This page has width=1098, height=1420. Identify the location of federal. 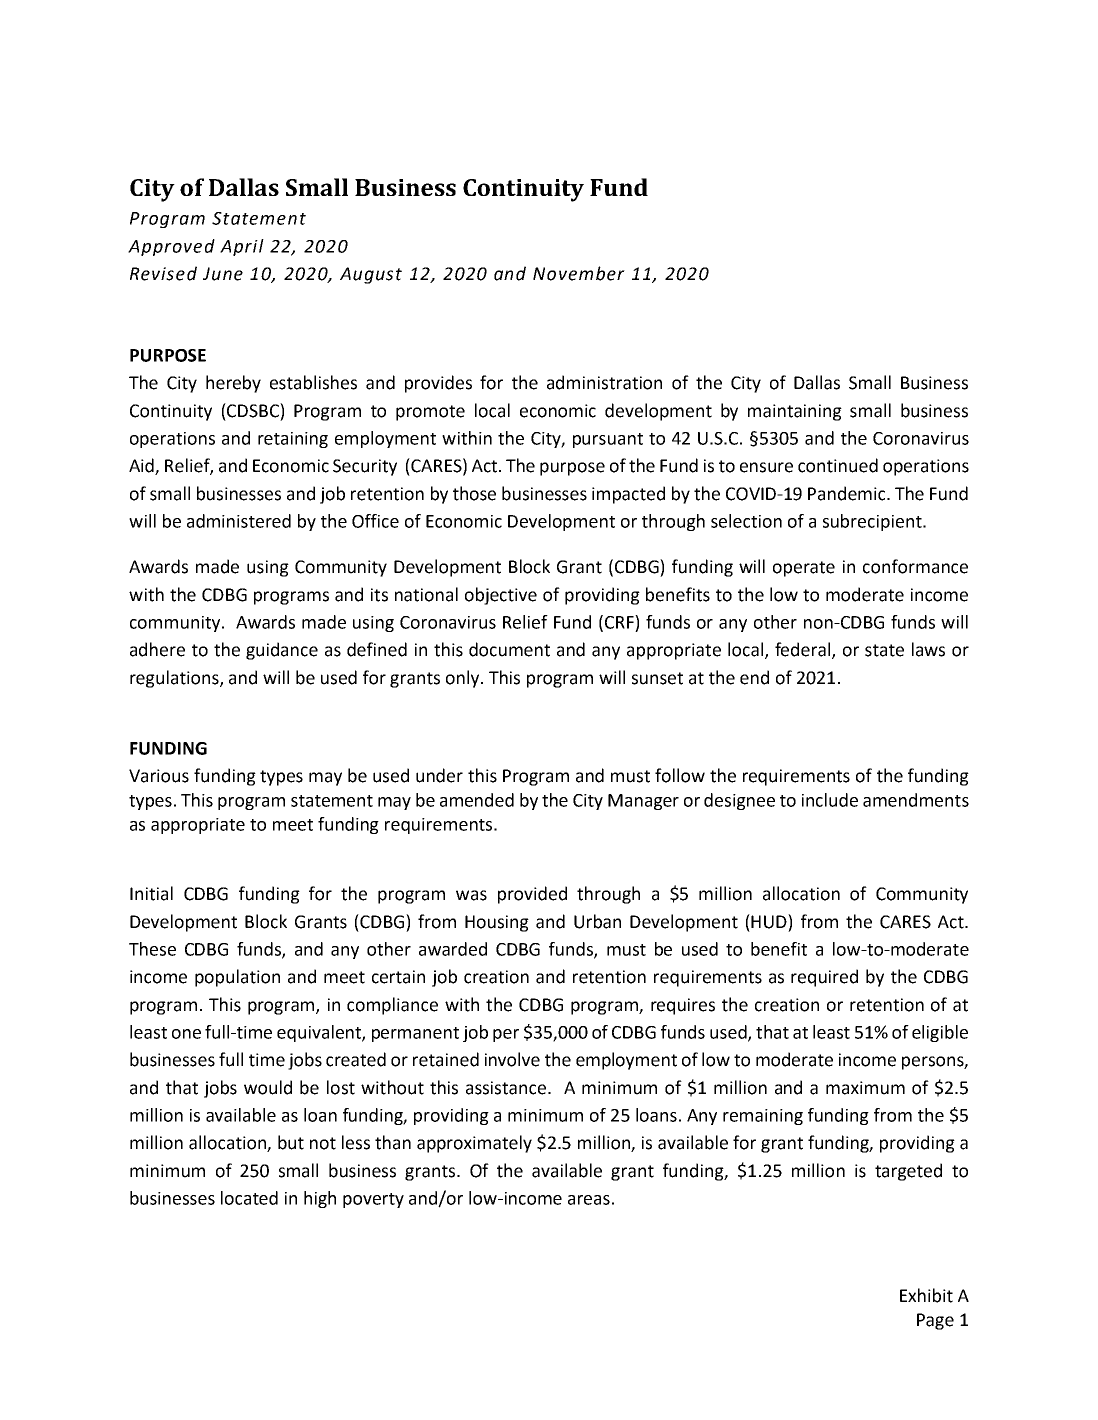
(804, 650).
